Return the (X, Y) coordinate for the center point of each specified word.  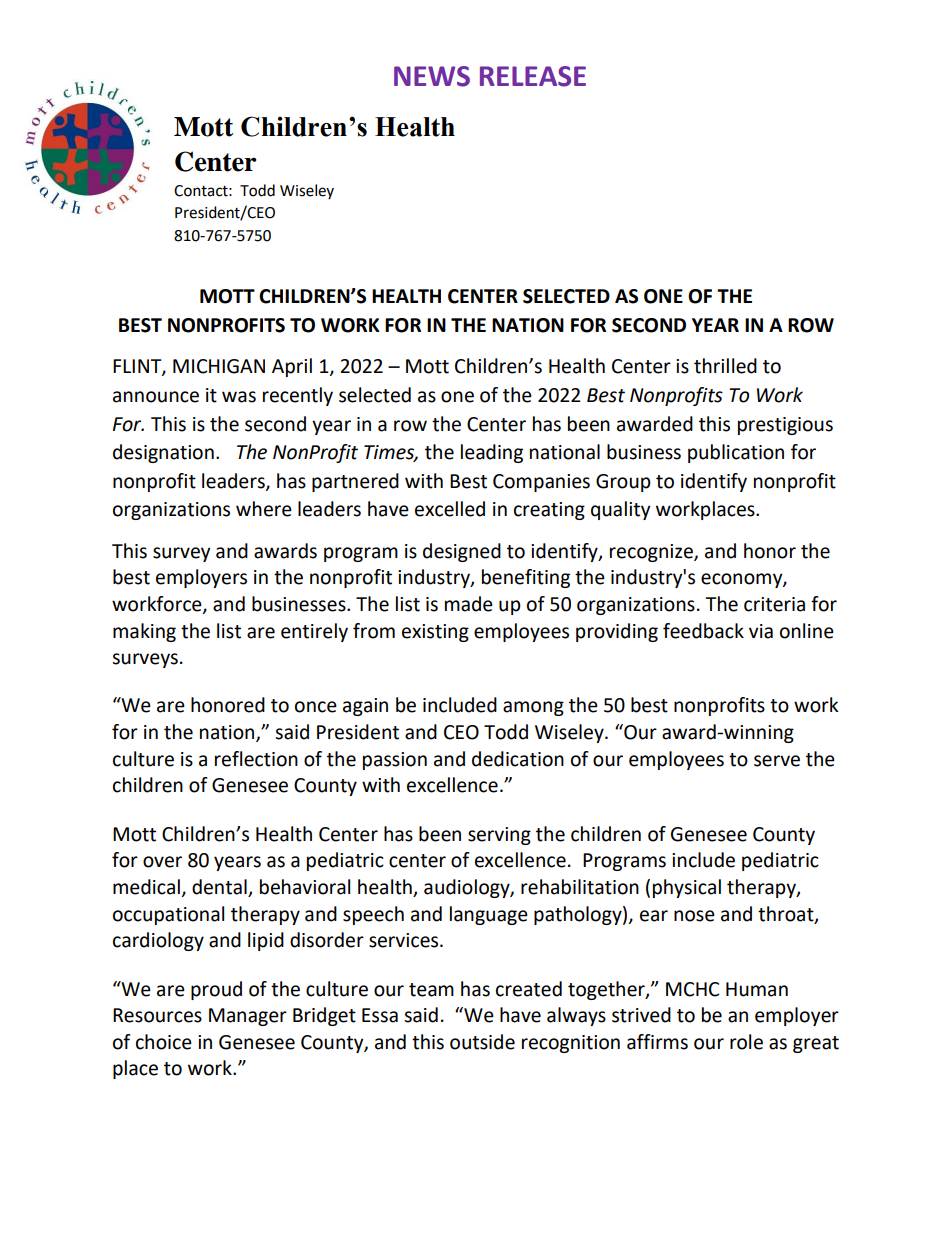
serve (777, 761)
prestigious (785, 426)
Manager (248, 1017)
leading (492, 453)
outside (482, 1042)
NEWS (432, 76)
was (239, 397)
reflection (256, 759)
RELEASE (533, 76)
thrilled (725, 366)
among (533, 708)
